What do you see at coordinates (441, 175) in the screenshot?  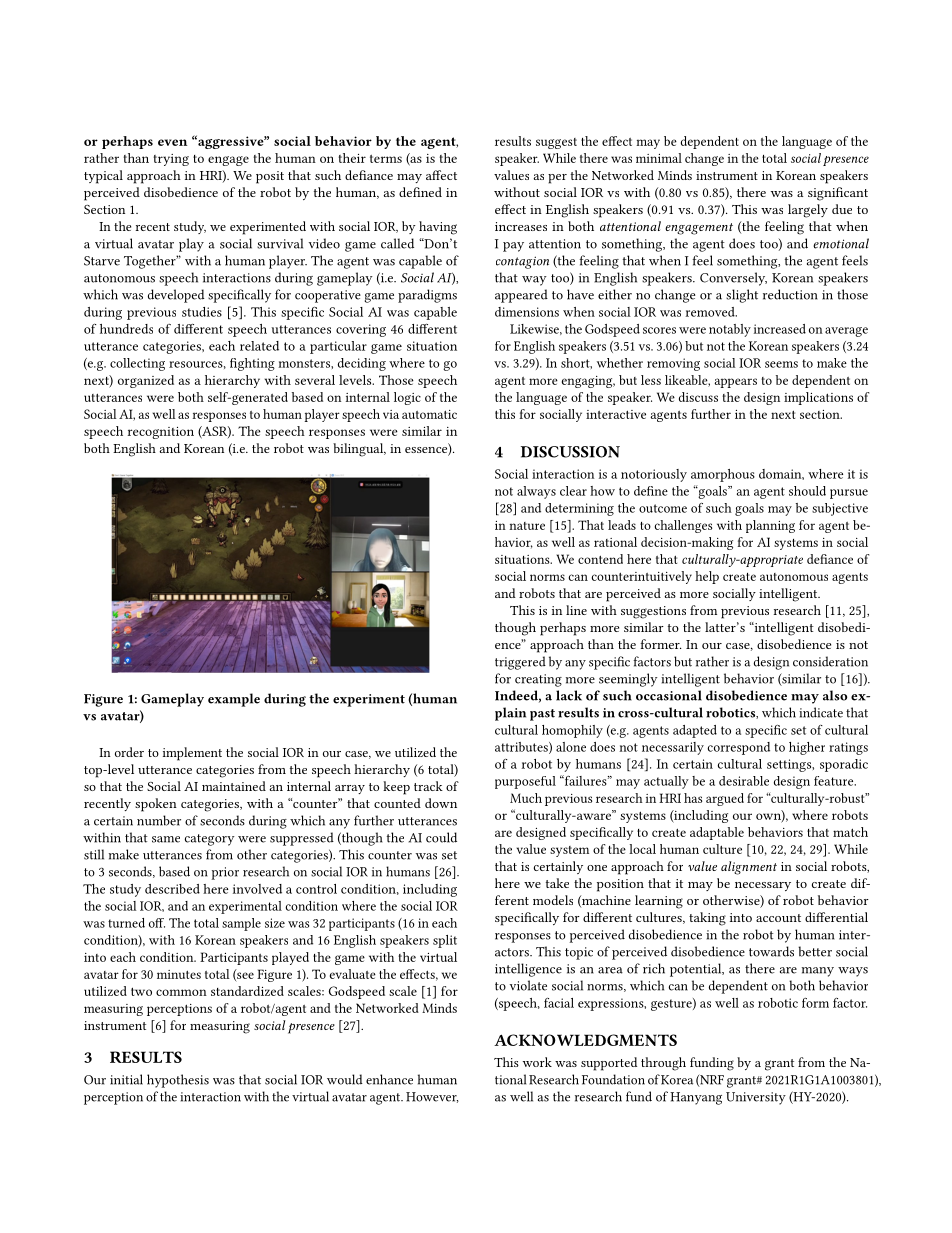 I see `affect` at bounding box center [441, 175].
